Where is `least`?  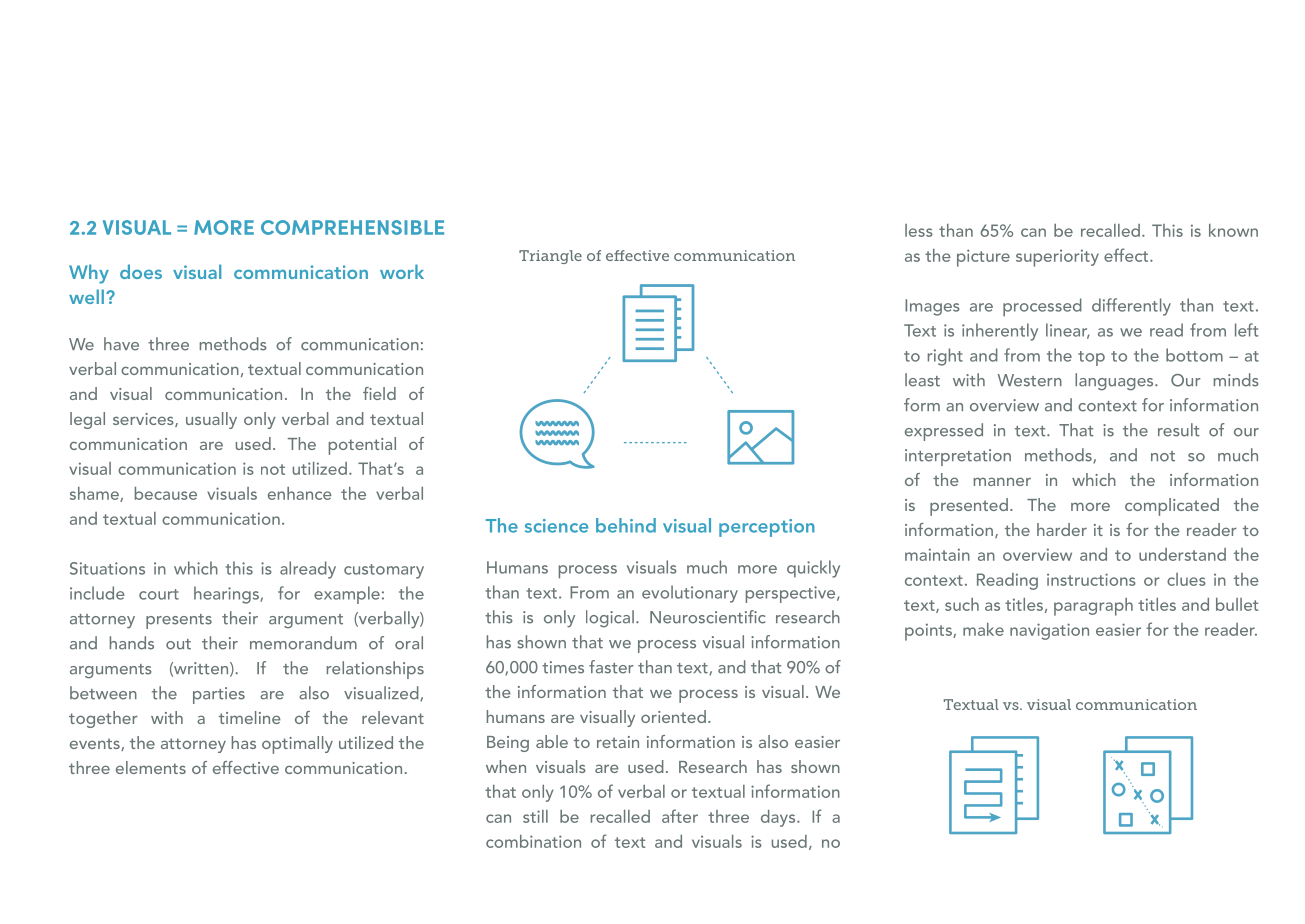 least is located at coordinates (922, 380).
